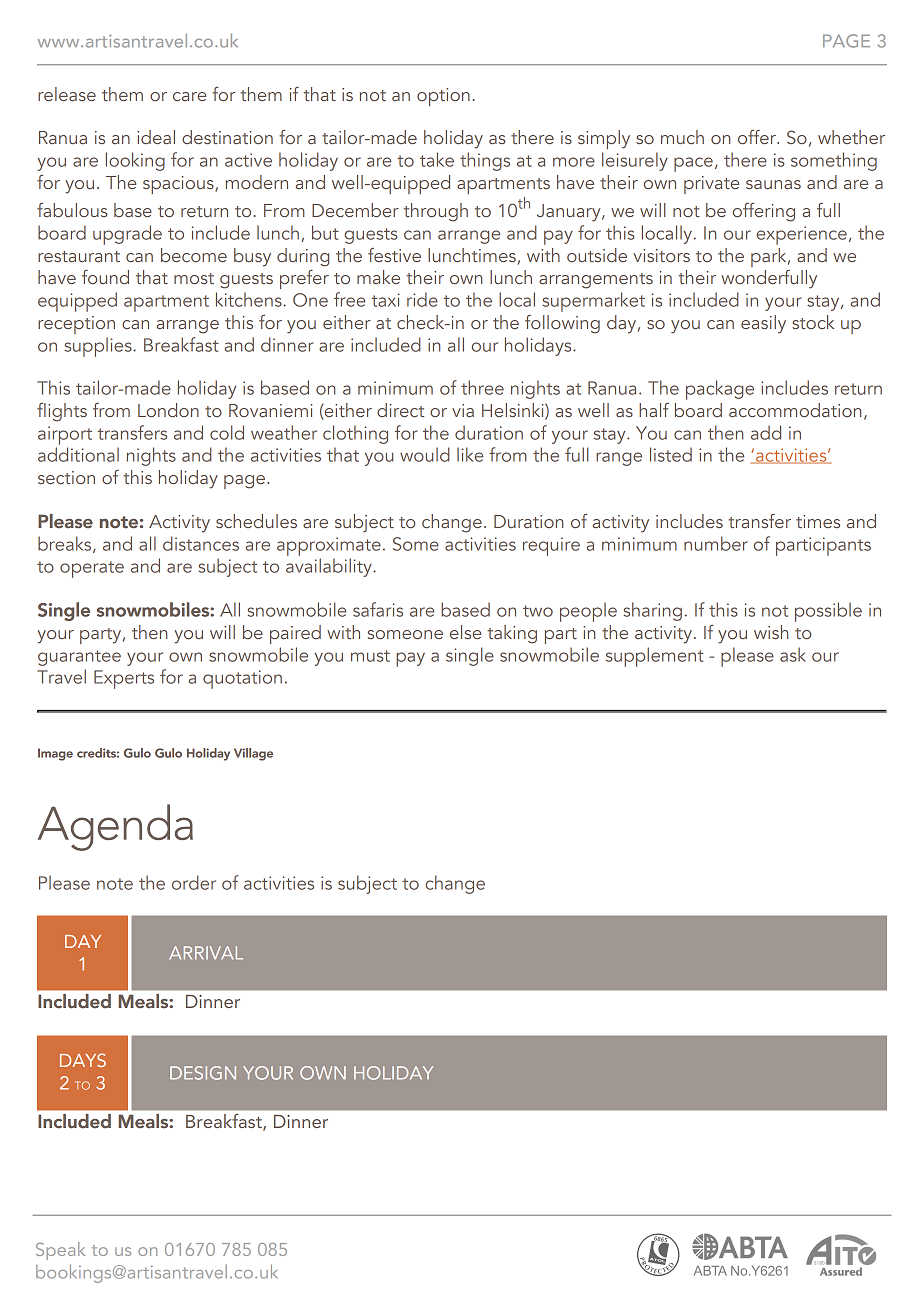 The image size is (924, 1308). I want to click on Agenda, so click(115, 827).
